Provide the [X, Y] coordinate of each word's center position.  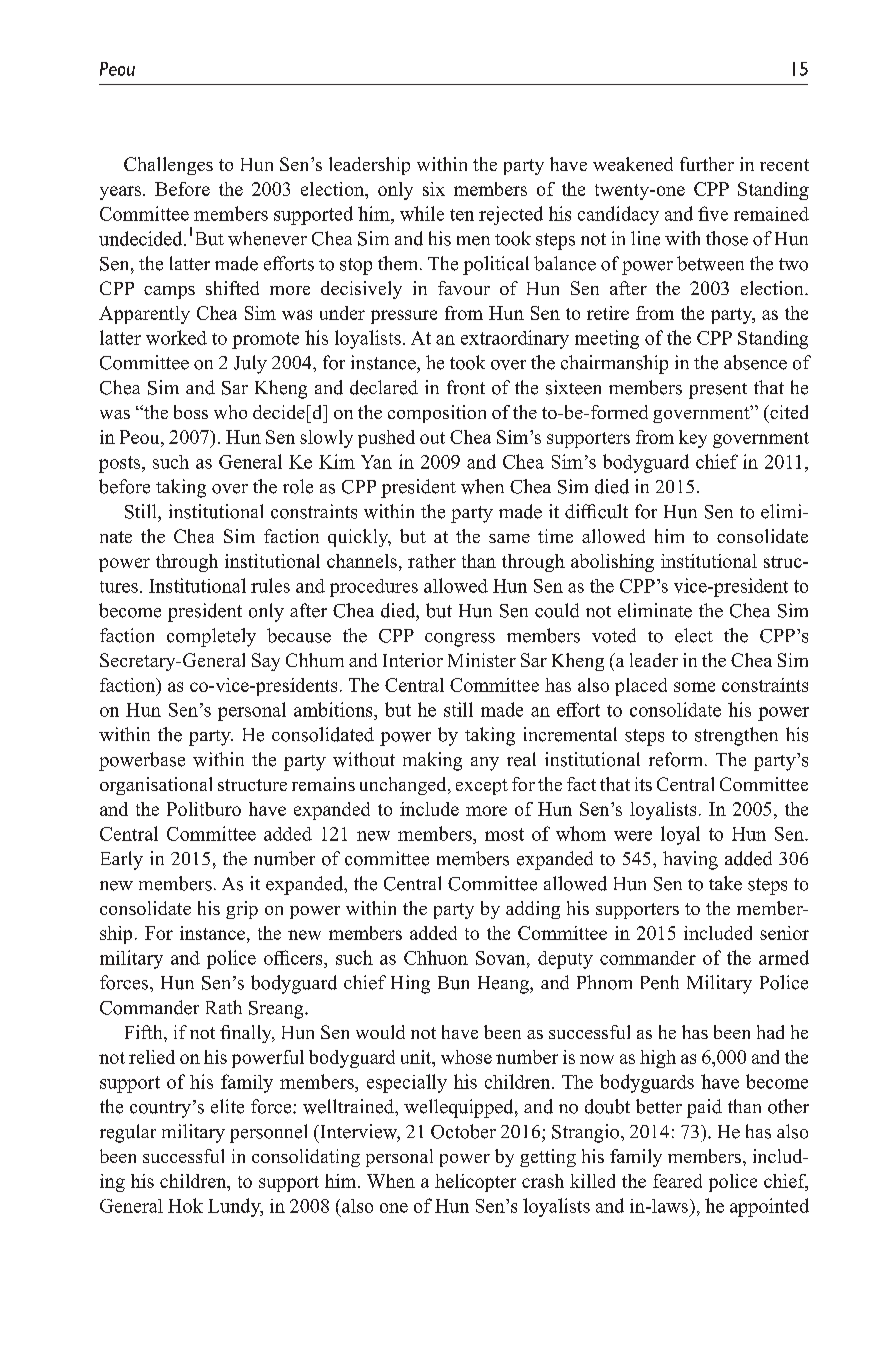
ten [462, 215]
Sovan [502, 958]
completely [211, 637]
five [713, 213]
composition [437, 414]
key [693, 439]
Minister [482, 660]
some [694, 687]
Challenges [168, 166]
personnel [268, 1133]
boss [191, 412]
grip [242, 910]
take [725, 883]
